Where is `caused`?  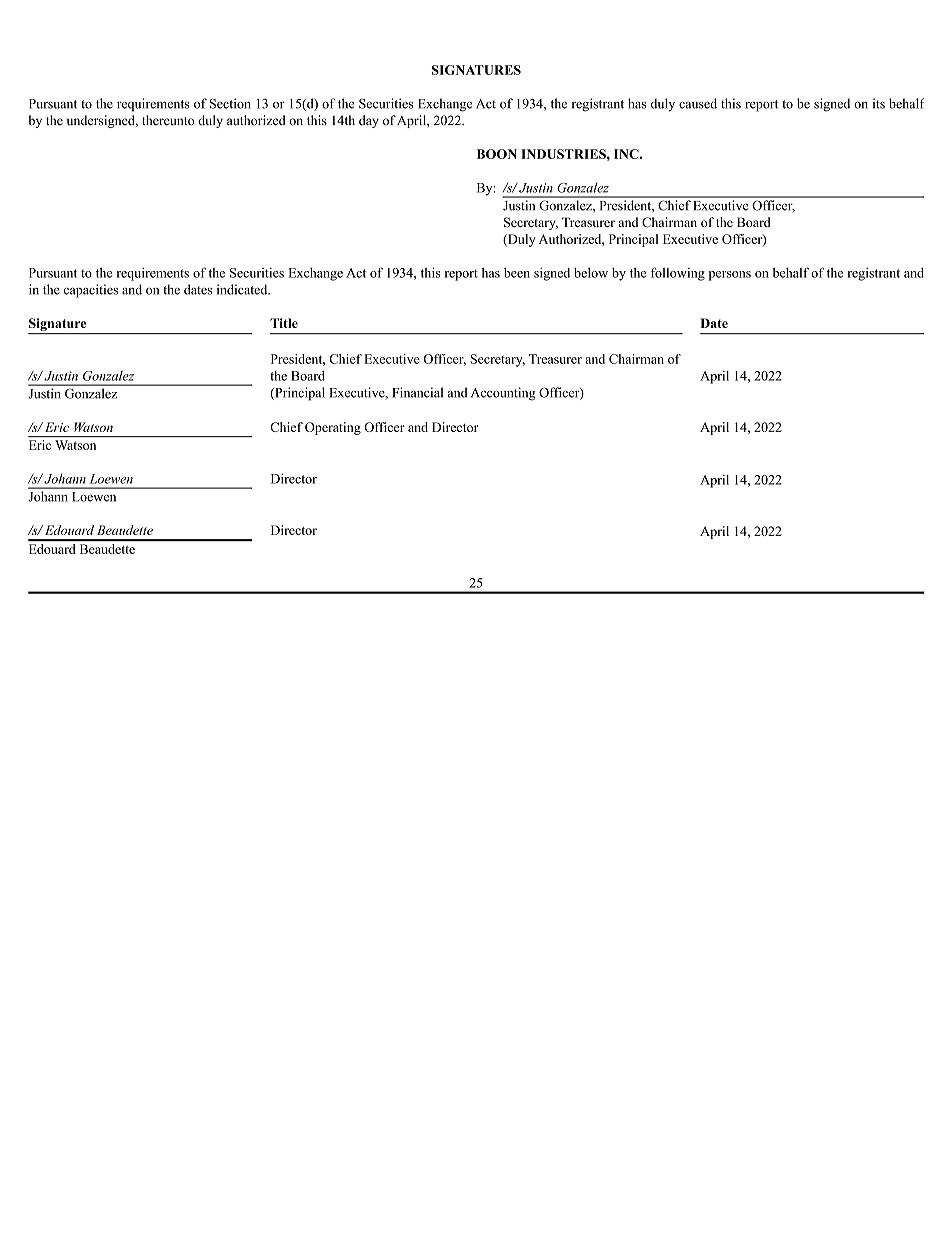
caused is located at coordinates (698, 103).
